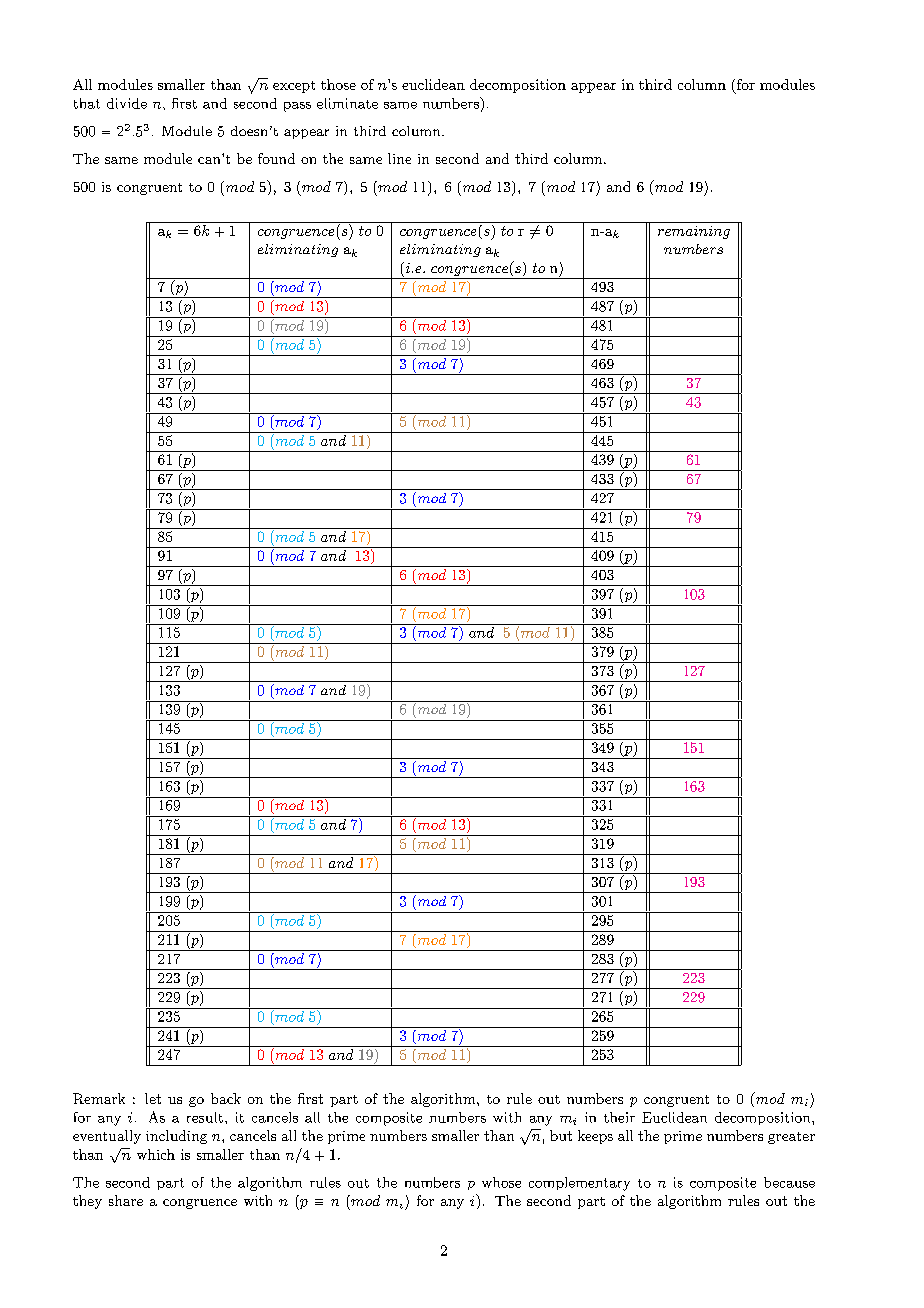 The image size is (924, 1308). What do you see at coordinates (347, 103) in the image?
I see `eliminate` at bounding box center [347, 103].
